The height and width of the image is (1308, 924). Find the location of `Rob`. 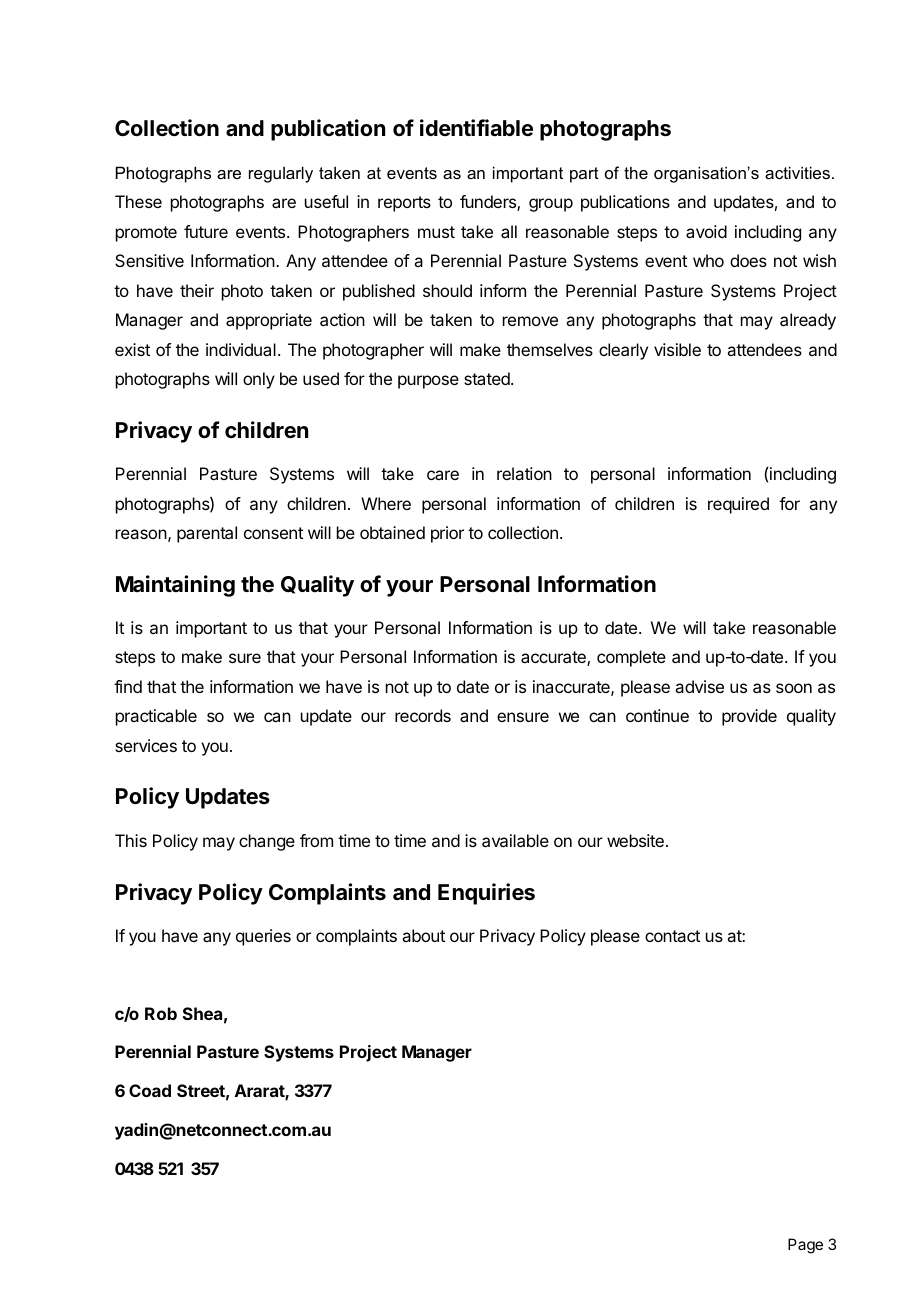

Rob is located at coordinates (161, 1013).
